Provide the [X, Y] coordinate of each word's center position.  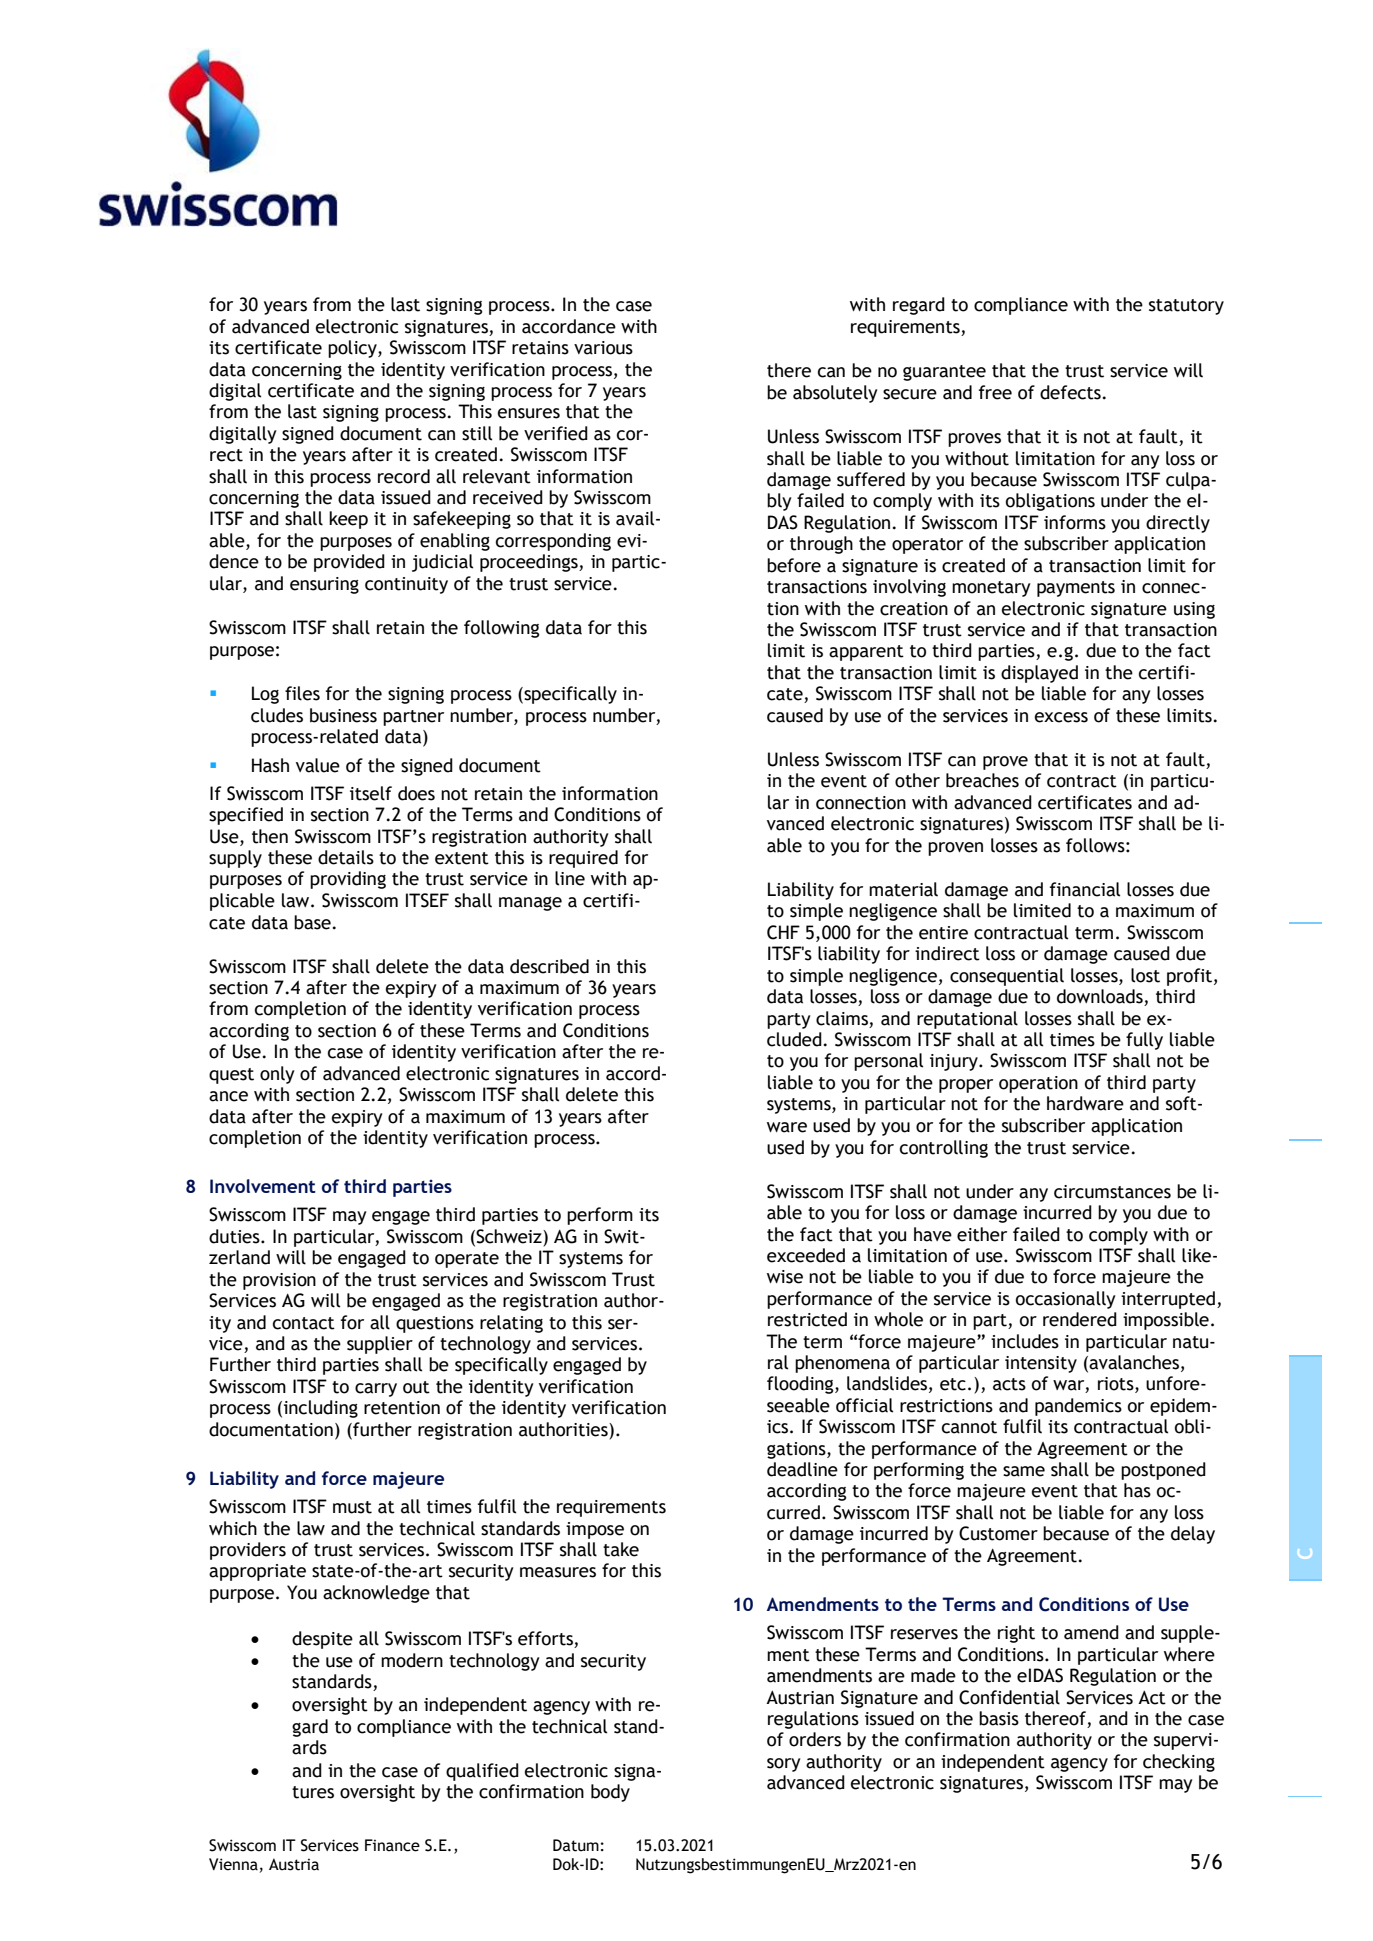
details [346, 857]
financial [1085, 889]
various [603, 348]
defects [1070, 392]
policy [353, 349]
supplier [380, 1345]
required [583, 859]
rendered [1080, 1319]
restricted [807, 1319]
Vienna [233, 1864]
